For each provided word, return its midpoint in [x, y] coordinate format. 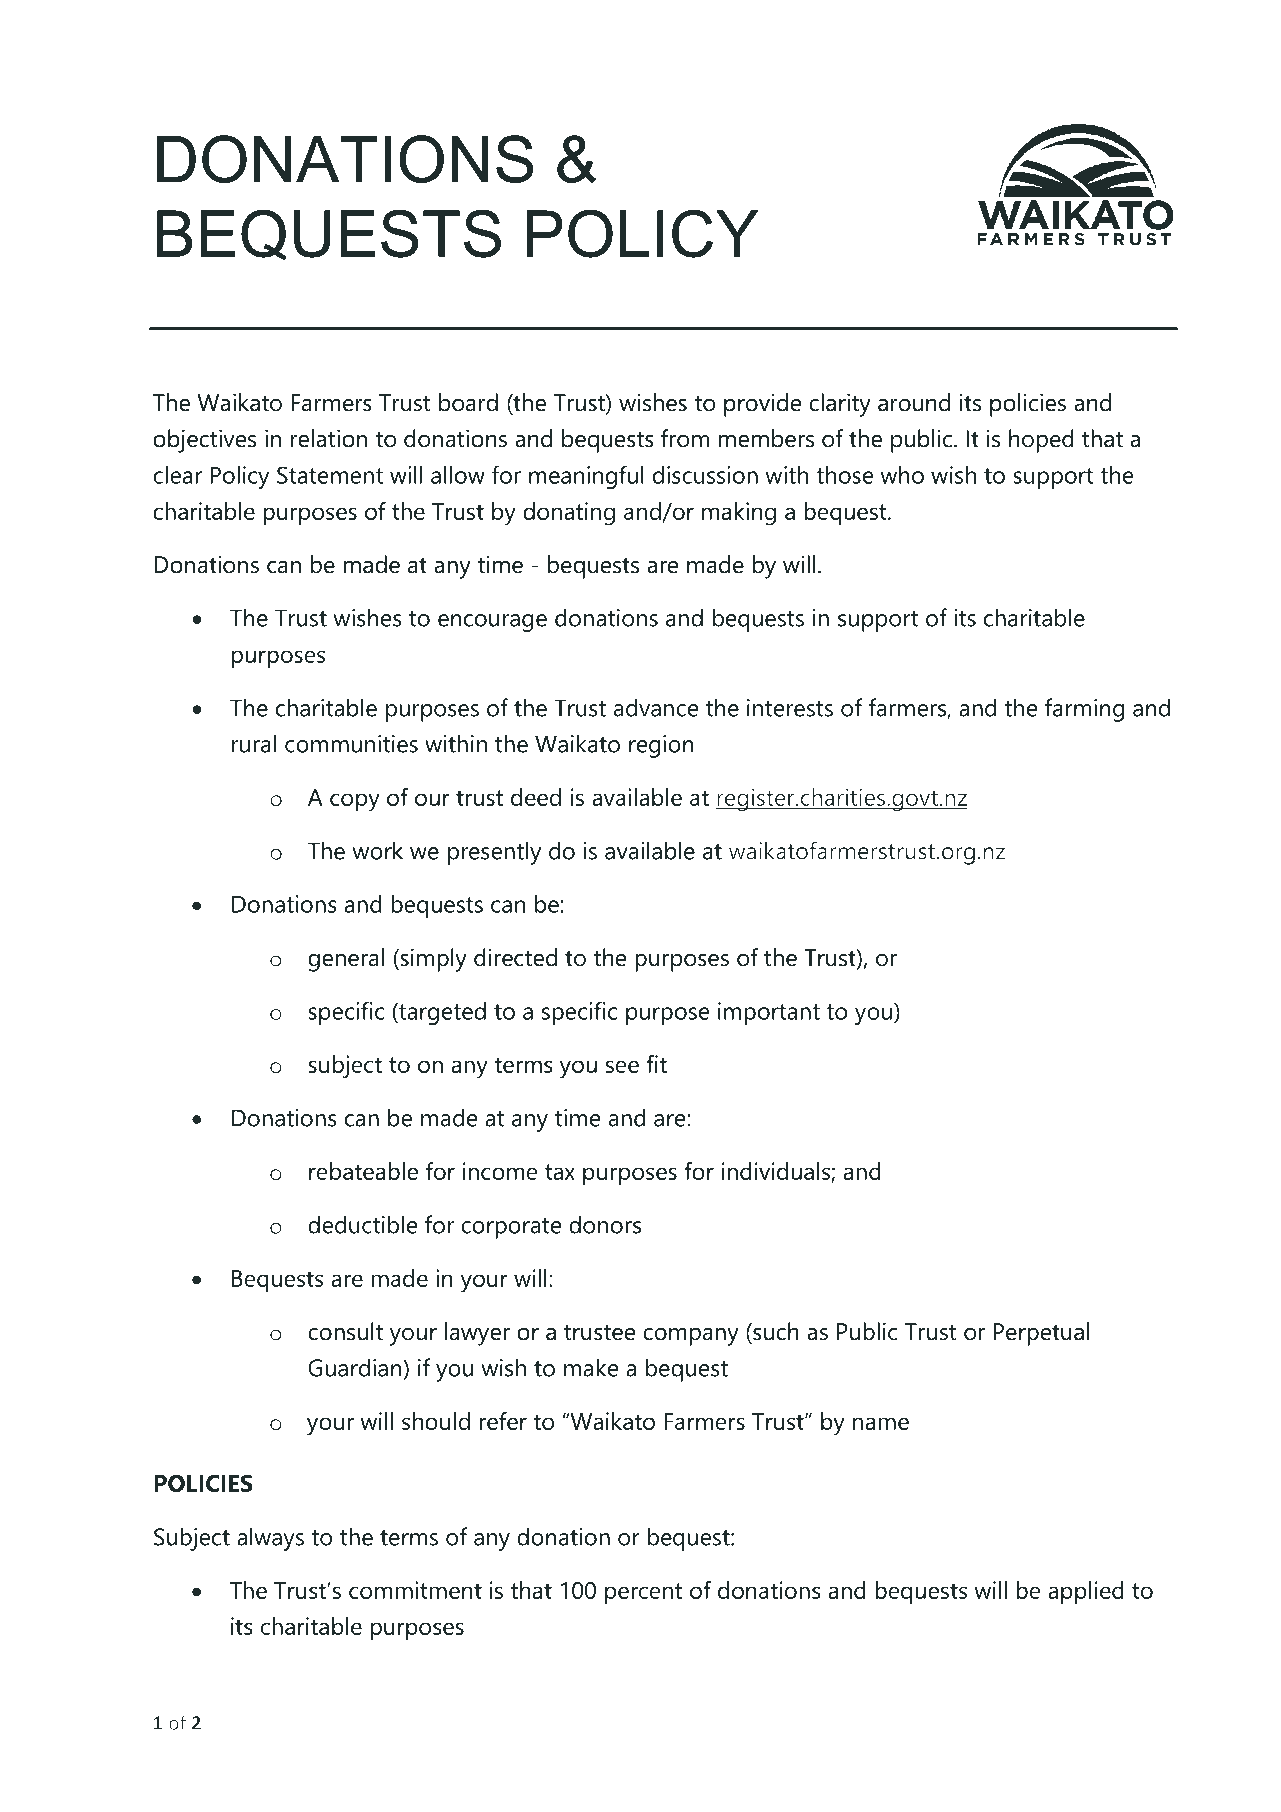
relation [329, 438]
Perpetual [1041, 1334]
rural [254, 743]
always [270, 1539]
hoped [1041, 441]
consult [345, 1331]
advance [656, 707]
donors [605, 1224]
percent [643, 1594]
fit [656, 1064]
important [769, 1013]
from [685, 438]
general [346, 960]
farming [1084, 710]
